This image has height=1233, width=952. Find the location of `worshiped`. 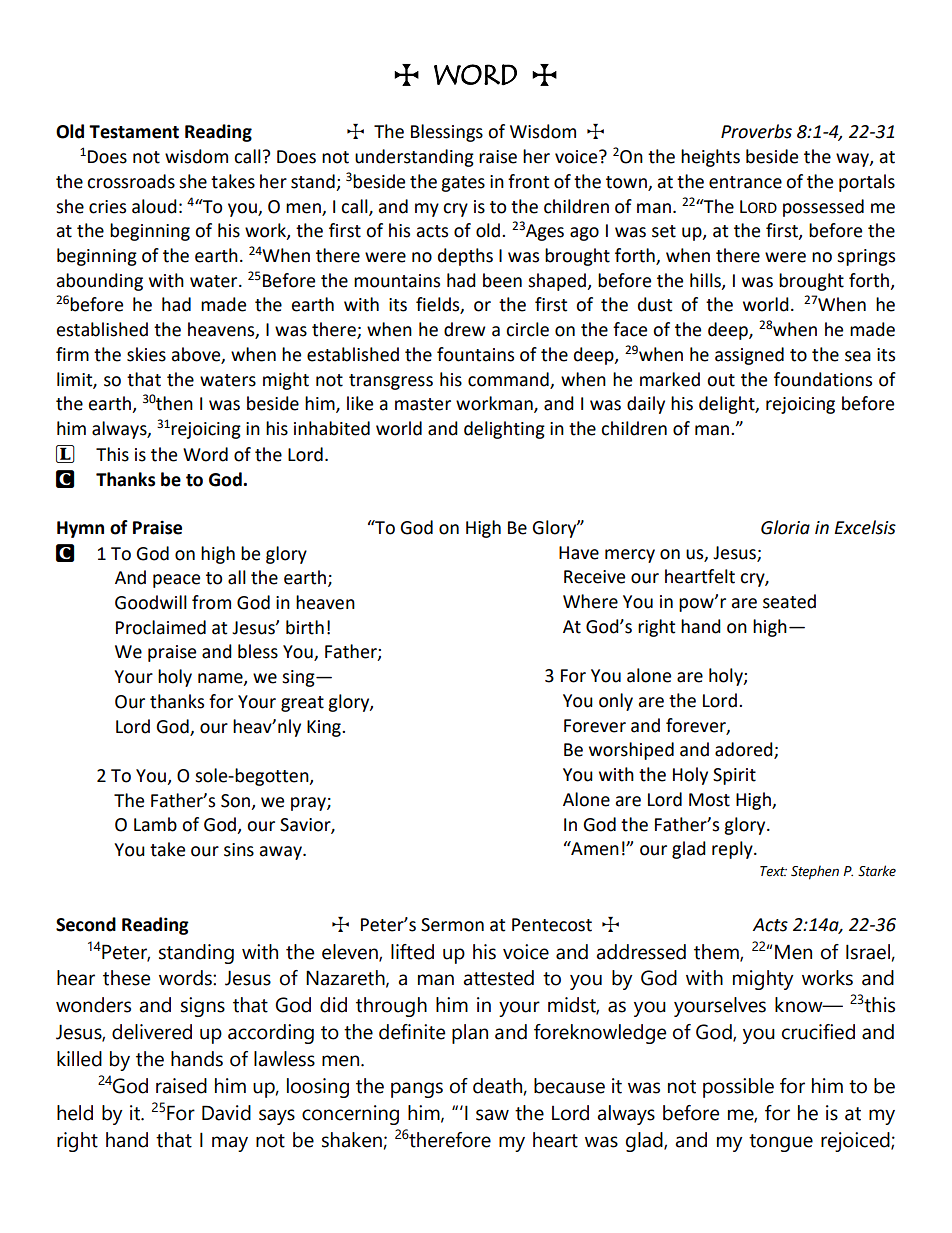

worshiped is located at coordinates (631, 751).
